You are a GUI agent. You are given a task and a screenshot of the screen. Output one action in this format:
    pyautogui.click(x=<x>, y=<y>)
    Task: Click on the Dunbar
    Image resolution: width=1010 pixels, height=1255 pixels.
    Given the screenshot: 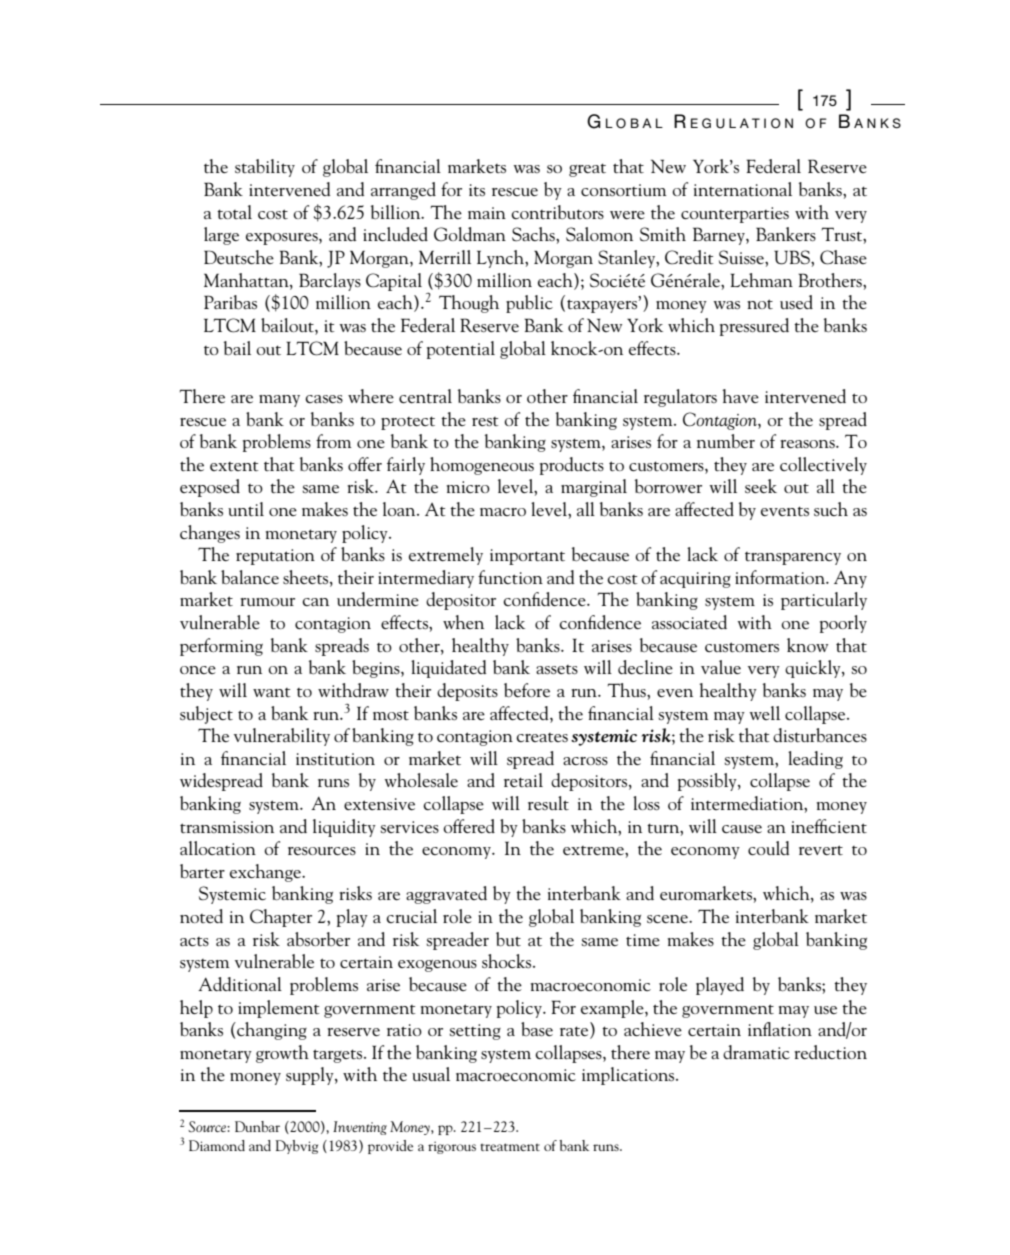 What is the action you would take?
    pyautogui.click(x=257, y=1126)
